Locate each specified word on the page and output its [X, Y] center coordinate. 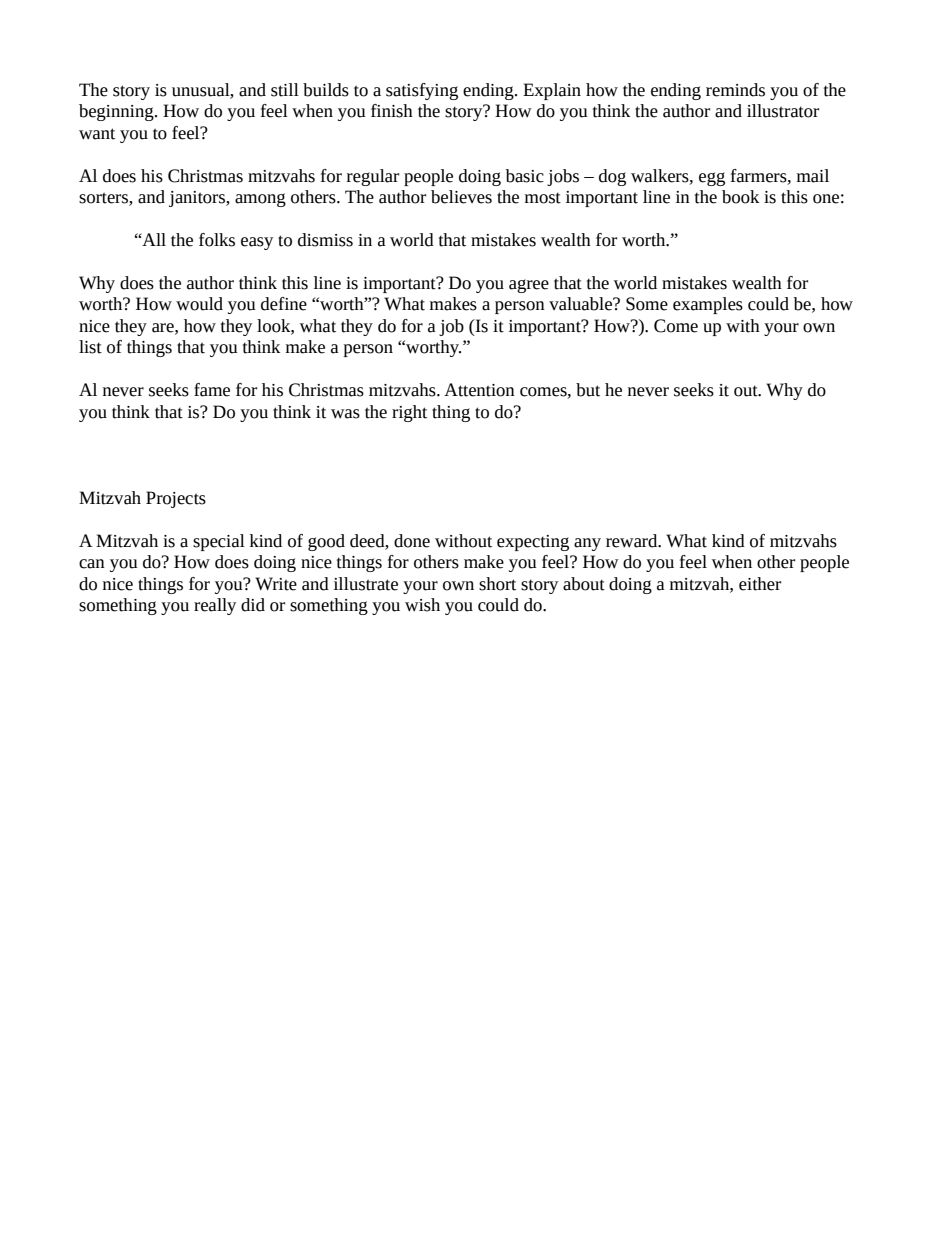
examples [708, 305]
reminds [735, 90]
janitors [198, 199]
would [199, 304]
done [412, 541]
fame [212, 390]
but [588, 390]
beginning [117, 112]
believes [461, 197]
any [587, 544]
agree [529, 286]
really [215, 606]
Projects [176, 499]
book [740, 197]
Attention [479, 390]
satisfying [422, 91]
